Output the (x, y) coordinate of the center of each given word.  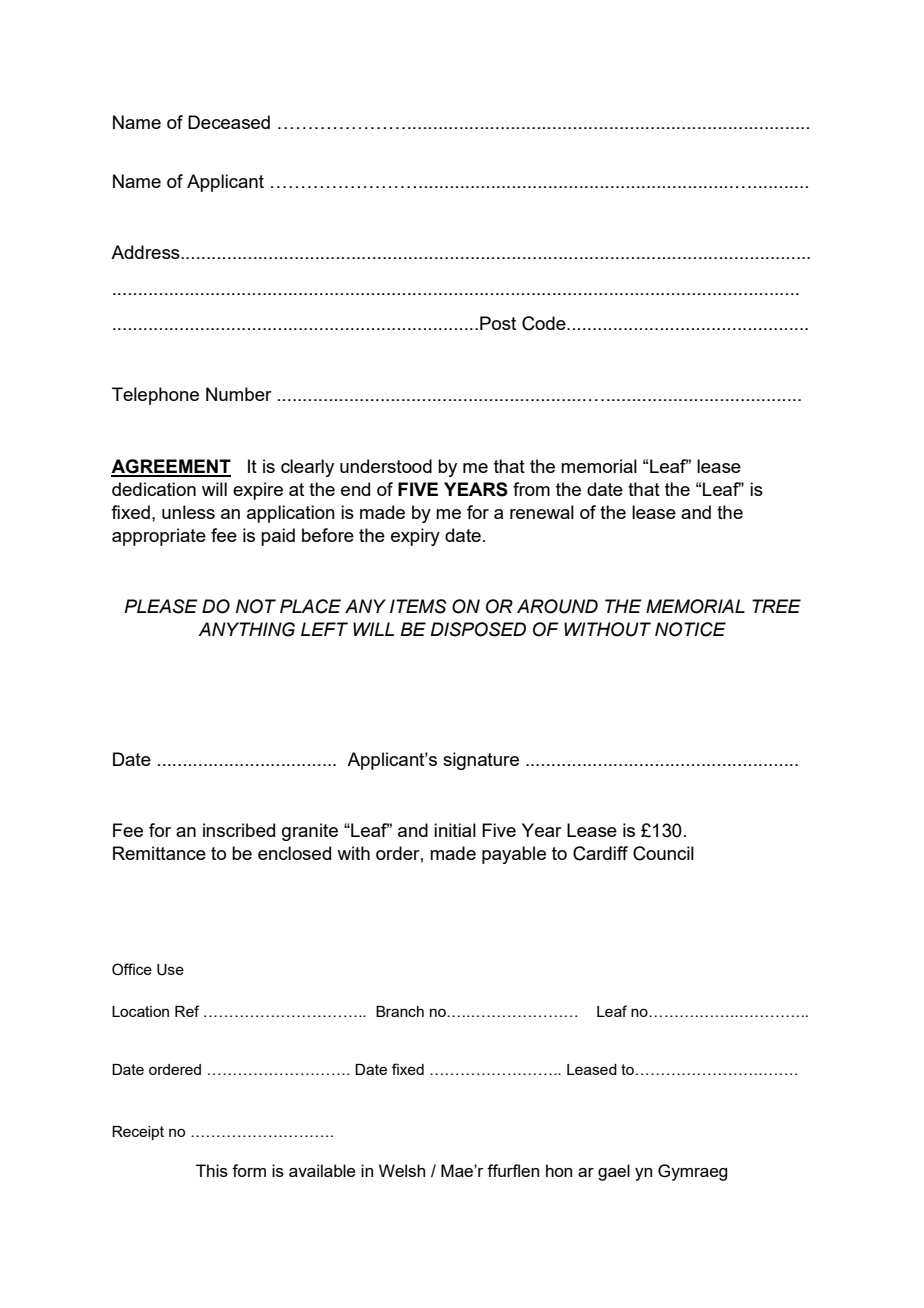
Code (545, 323)
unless (188, 512)
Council (663, 853)
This (212, 1170)
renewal (542, 512)
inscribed (239, 830)
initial (455, 830)
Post (498, 323)
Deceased (229, 122)
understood (386, 466)
